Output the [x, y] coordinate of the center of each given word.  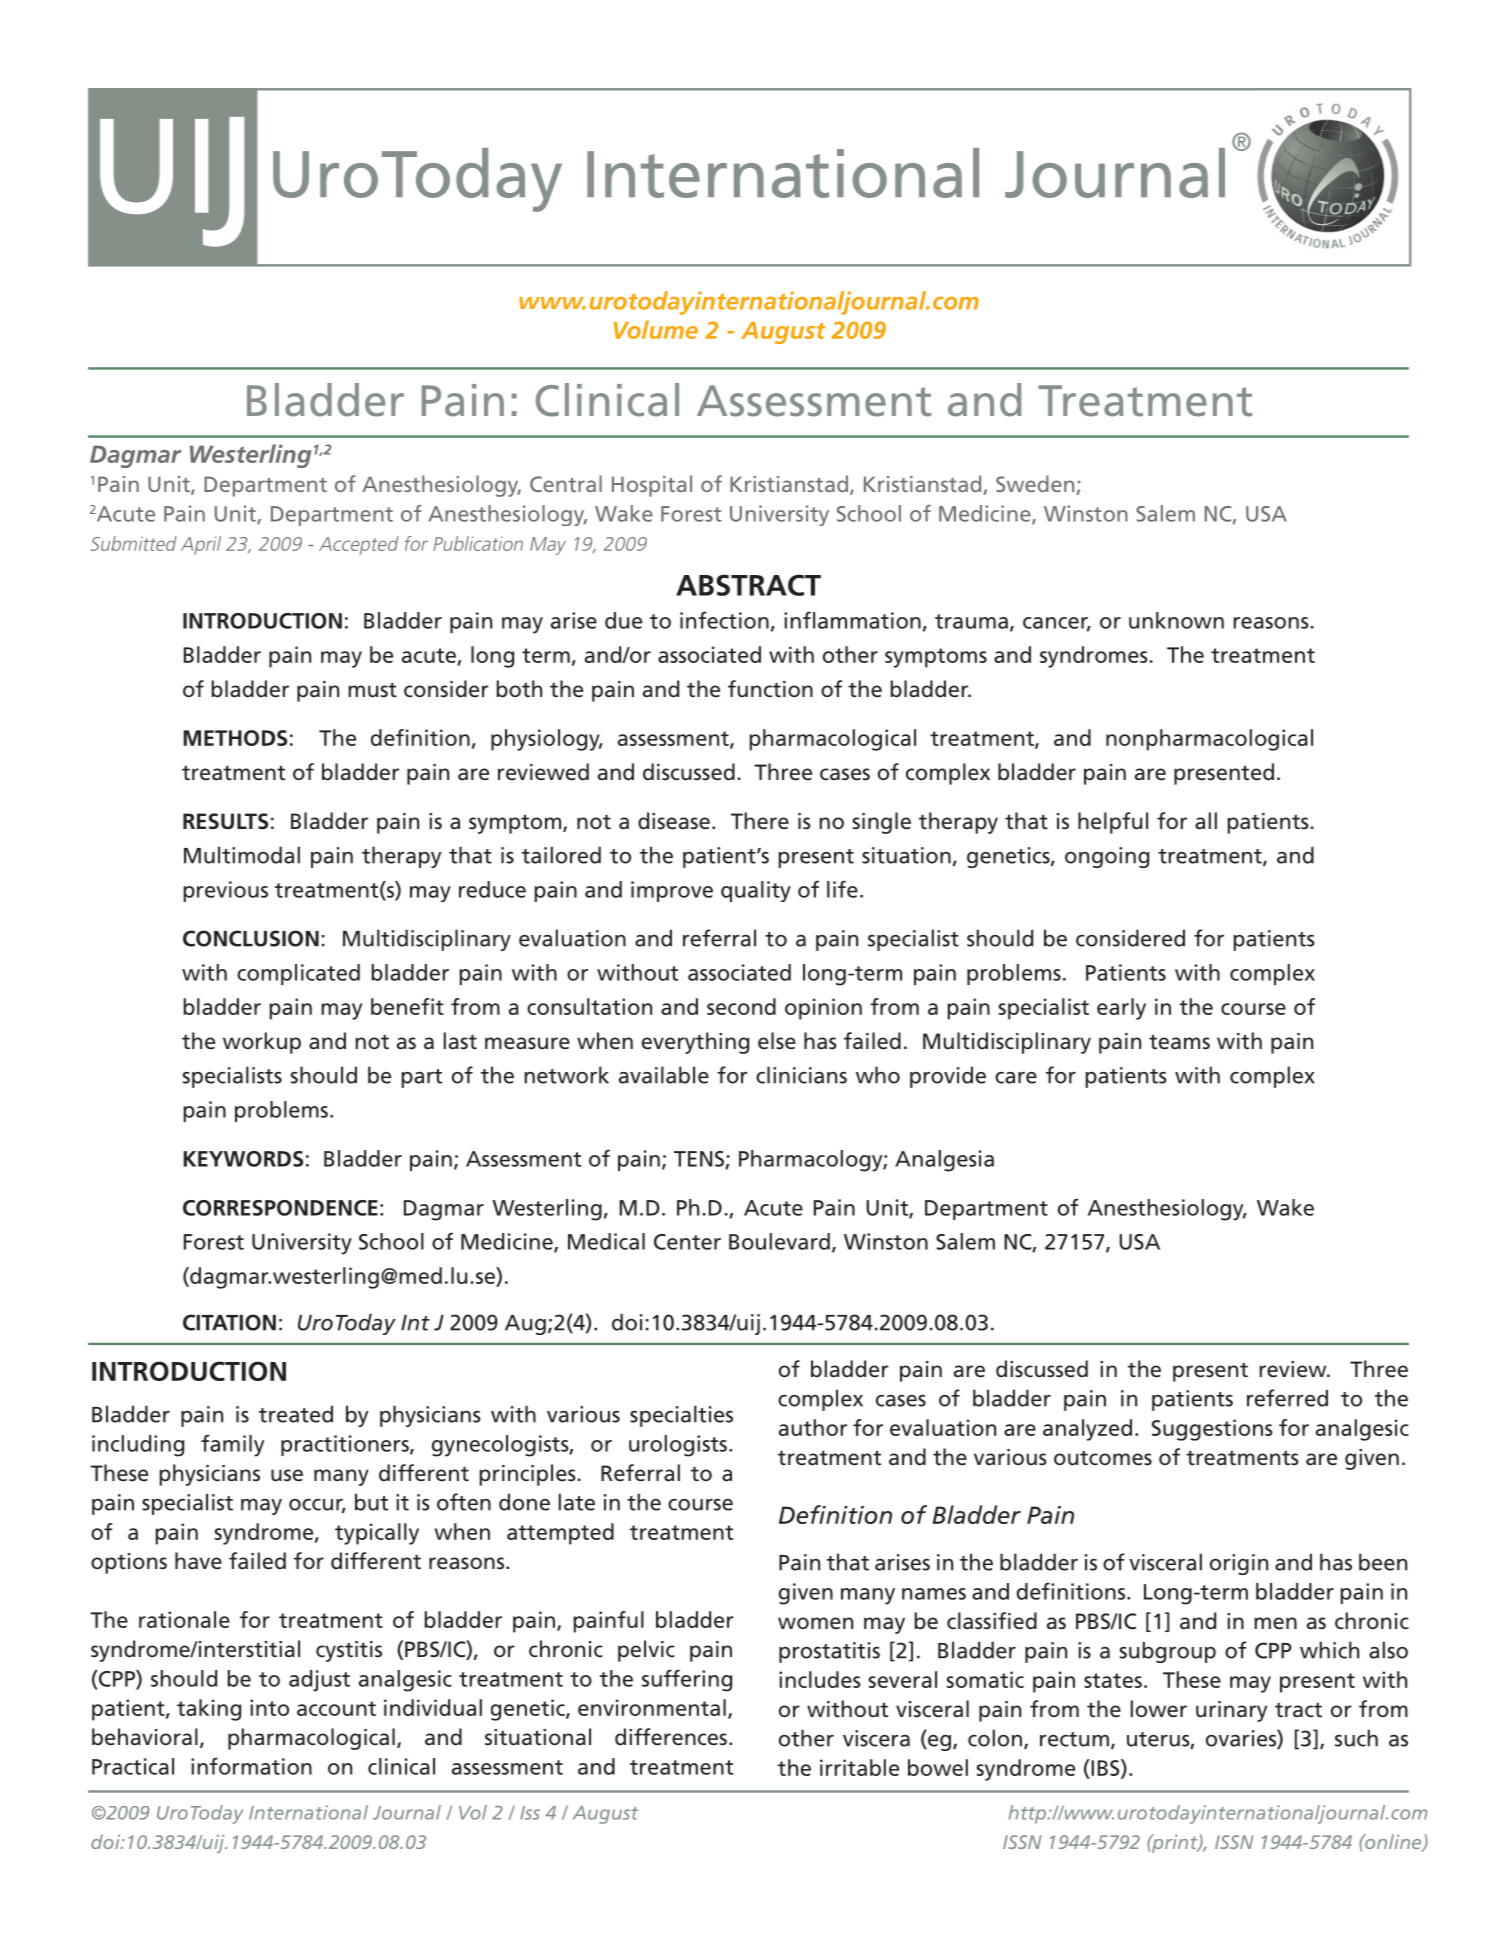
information [251, 1766]
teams [1179, 1042]
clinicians [801, 1075]
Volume [656, 329]
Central [566, 483]
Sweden [1036, 485]
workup [262, 1043]
